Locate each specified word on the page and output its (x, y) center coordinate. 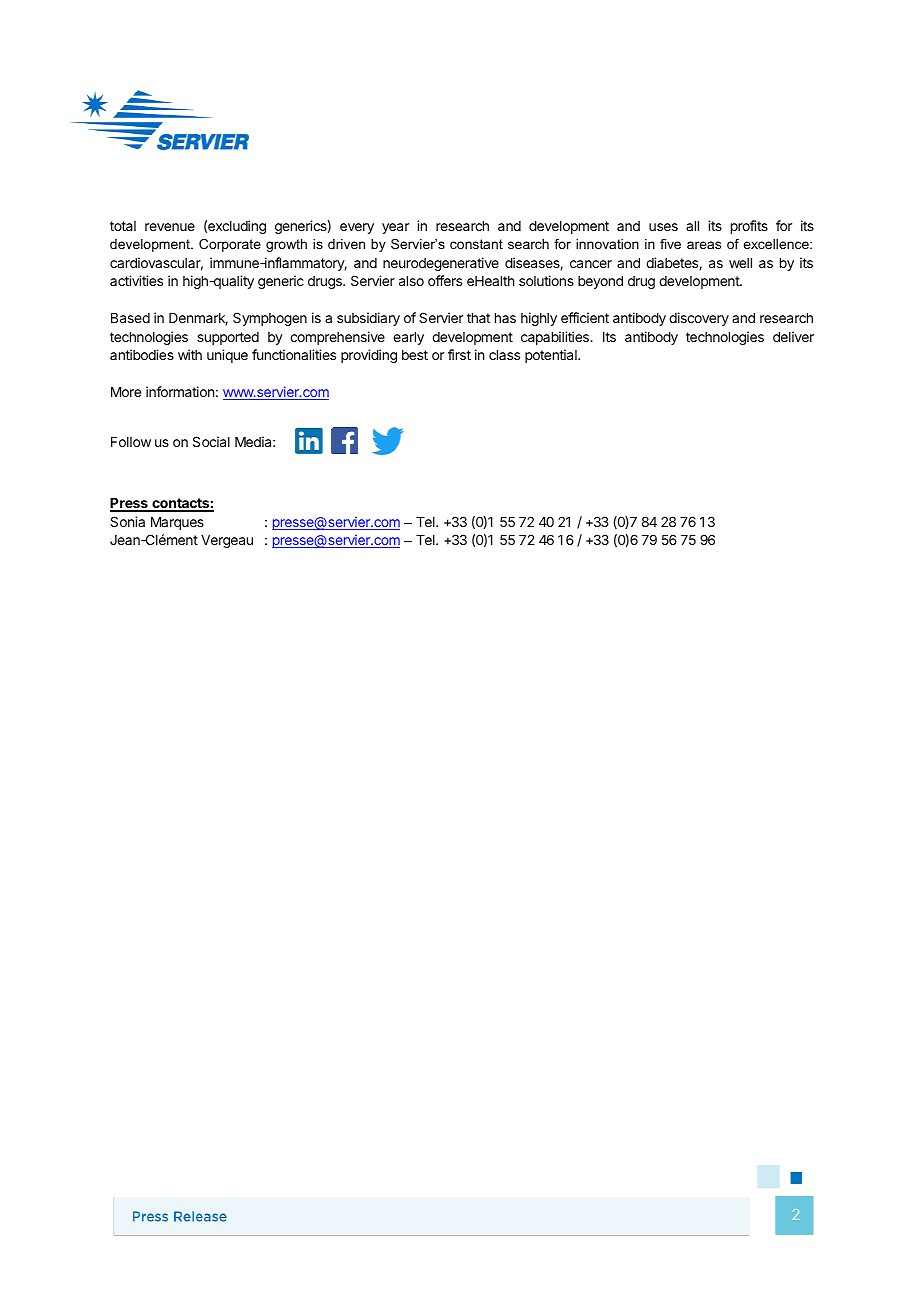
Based (130, 318)
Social (211, 441)
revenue (170, 227)
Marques (177, 523)
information (180, 391)
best (415, 355)
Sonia (127, 521)
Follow (131, 442)
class (504, 355)
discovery (699, 319)
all (692, 226)
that (478, 318)
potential (552, 356)
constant (476, 244)
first (459, 354)
